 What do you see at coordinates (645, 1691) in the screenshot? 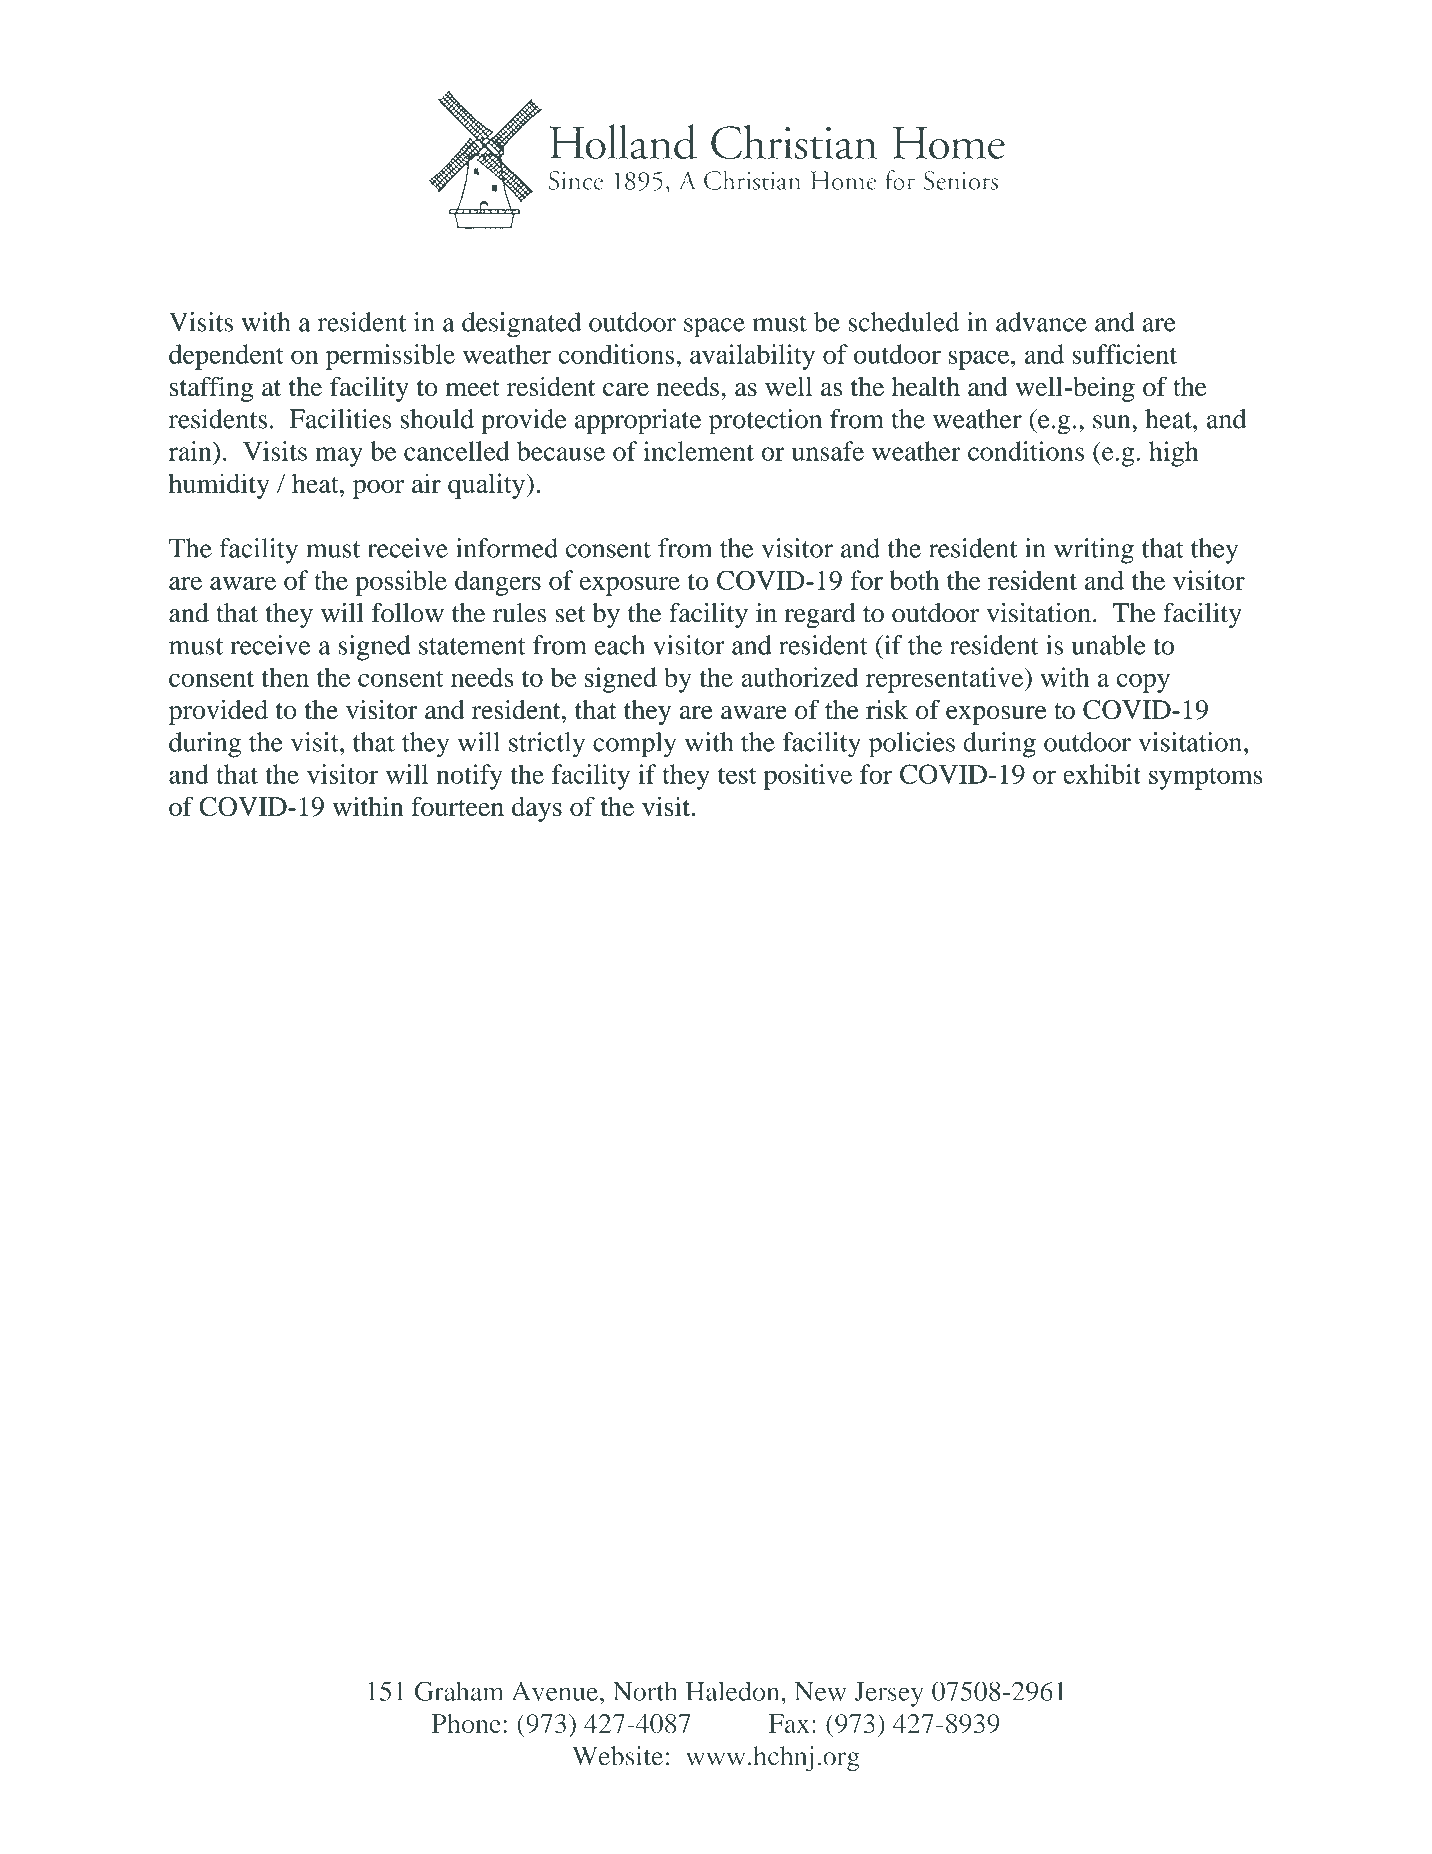
I see `North` at bounding box center [645, 1691].
